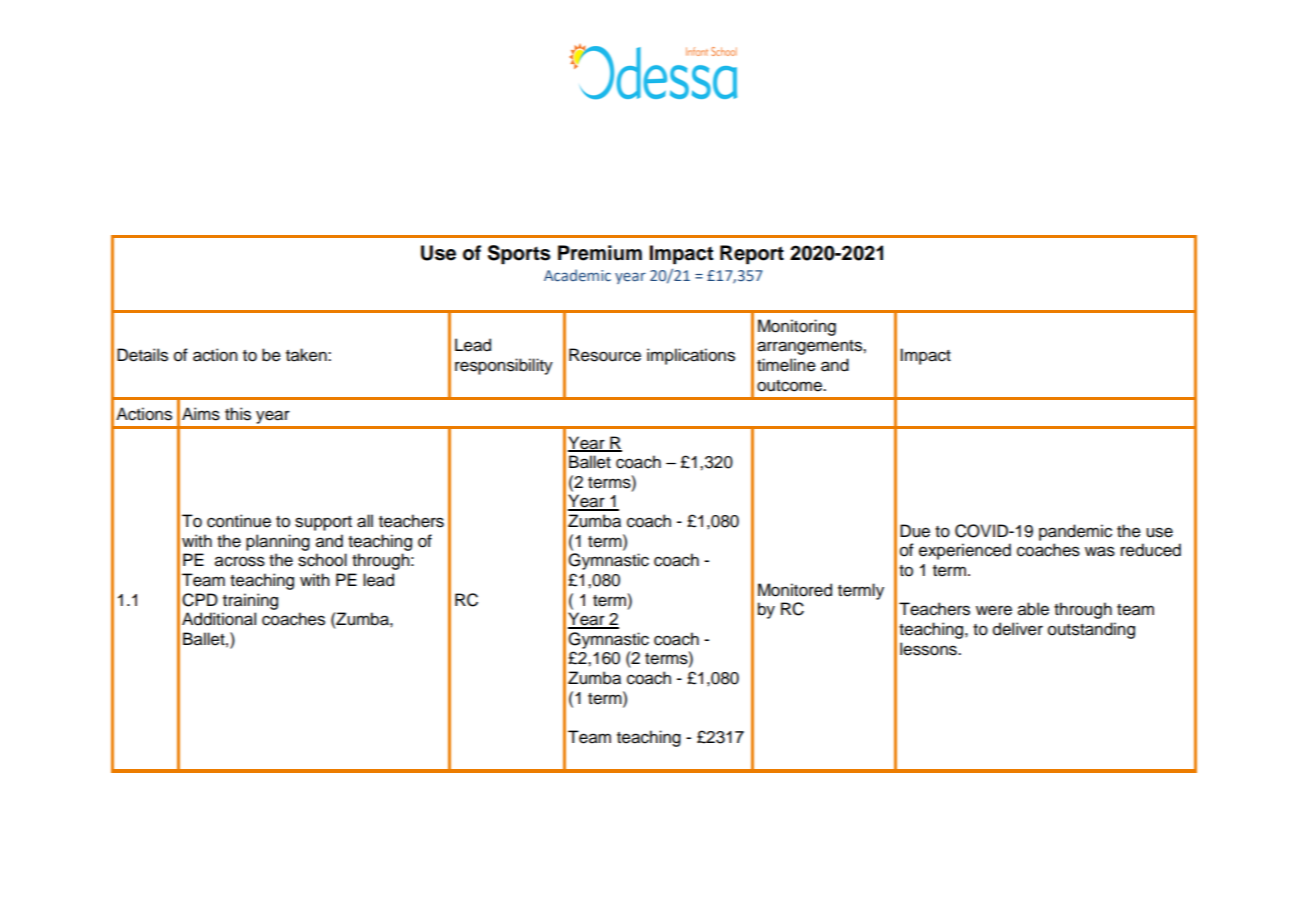  I want to click on Premium, so click(600, 253).
